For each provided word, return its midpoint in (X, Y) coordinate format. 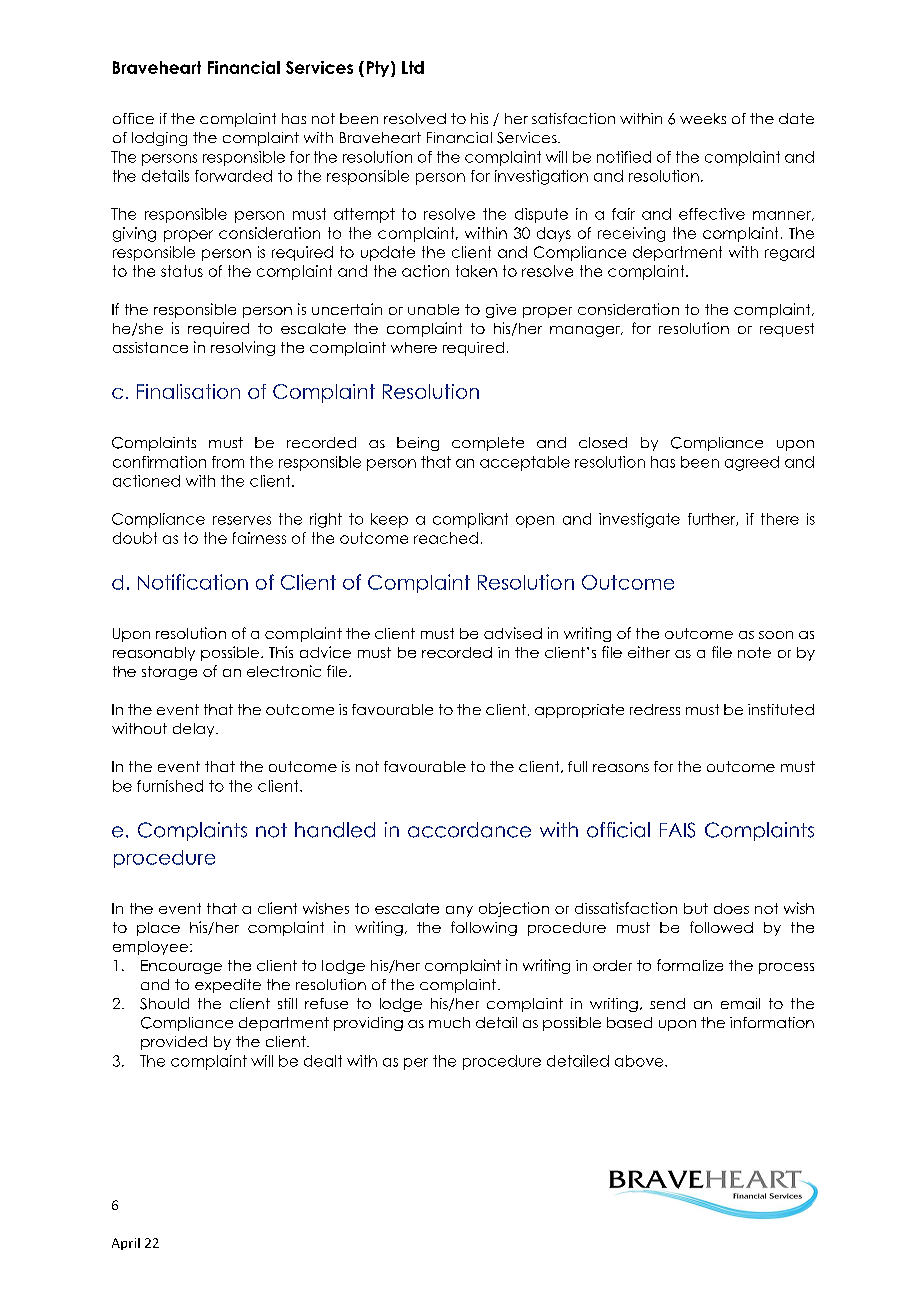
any (459, 911)
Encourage (181, 967)
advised (513, 633)
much (449, 1022)
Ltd (413, 67)
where (414, 347)
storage (169, 673)
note (754, 652)
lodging (159, 139)
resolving (243, 348)
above (640, 1061)
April (126, 1244)
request (787, 330)
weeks (703, 118)
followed (721, 927)
